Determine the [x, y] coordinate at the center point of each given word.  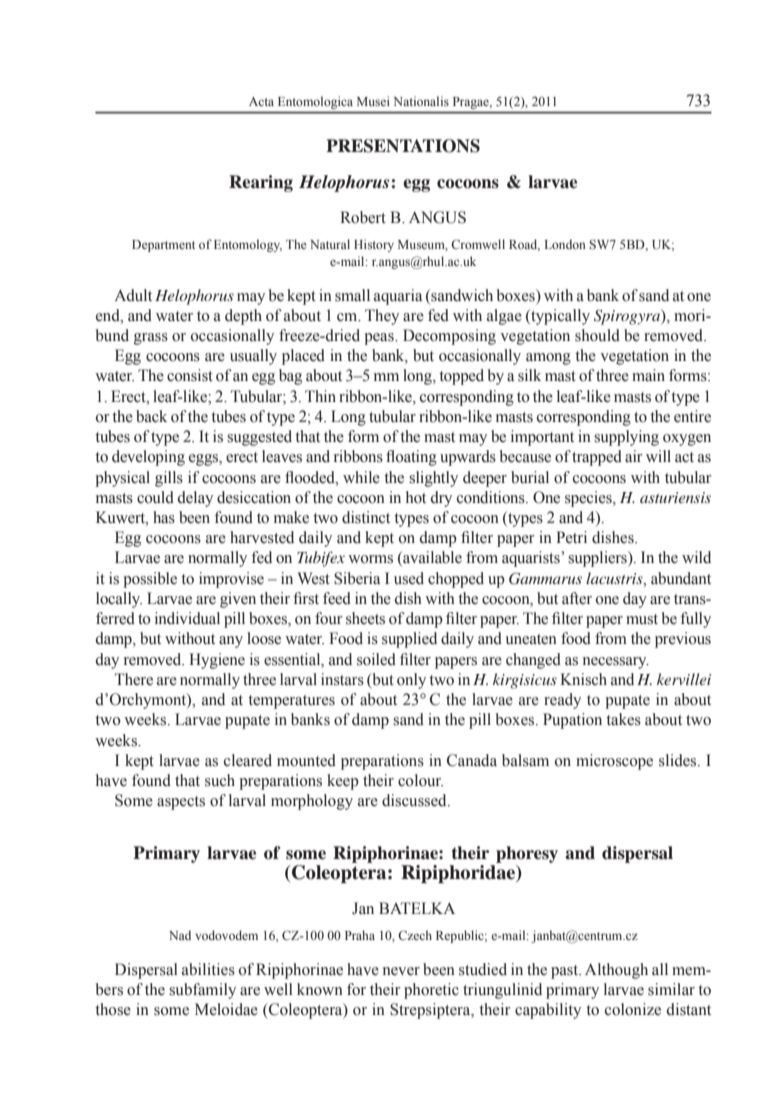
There [134, 679]
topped [461, 377]
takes [623, 719]
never [401, 971]
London [565, 244]
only [411, 681]
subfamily [202, 991]
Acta [261, 101]
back [151, 416]
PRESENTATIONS [403, 146]
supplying [626, 438]
